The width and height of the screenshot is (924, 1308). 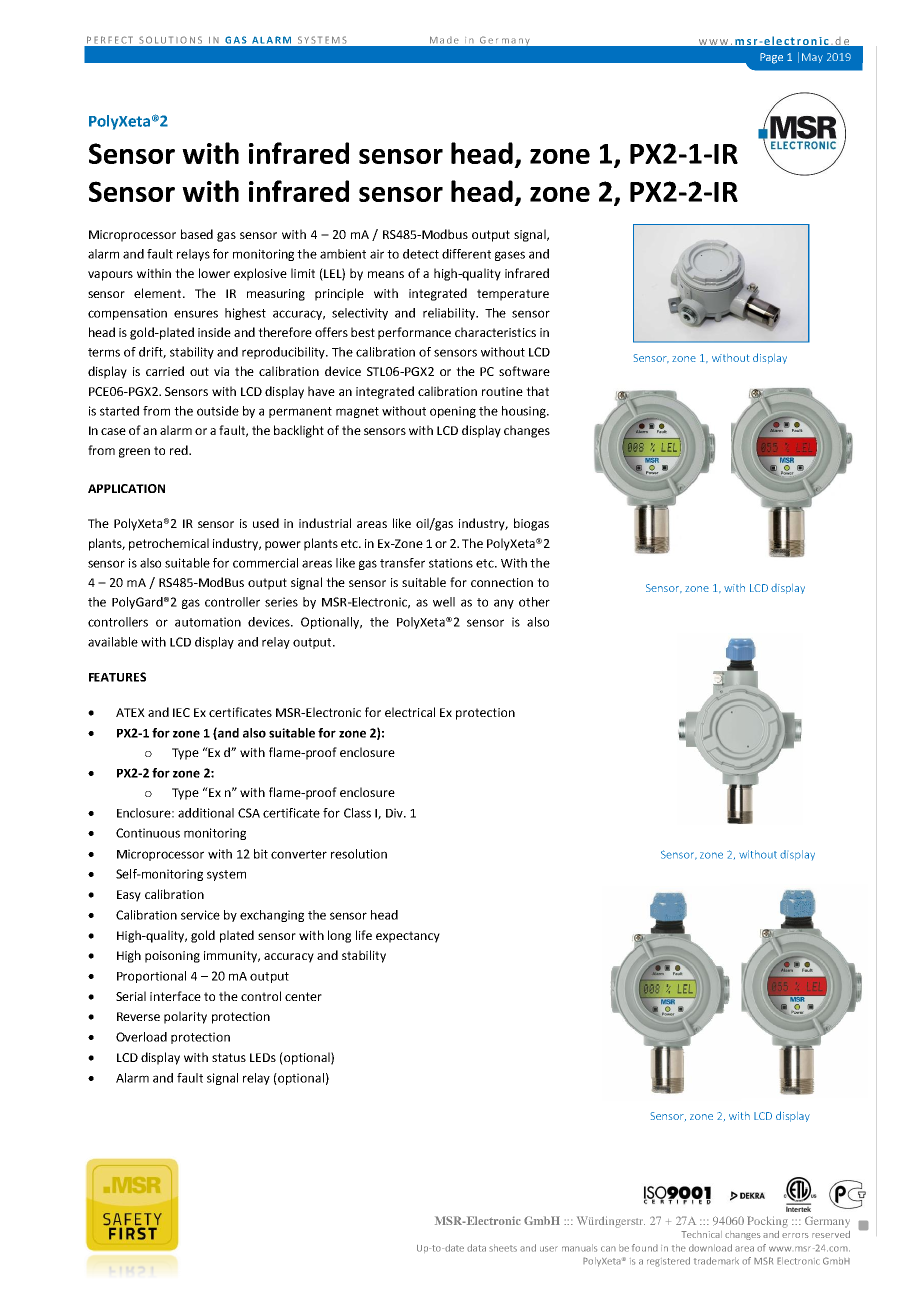 I want to click on status, so click(x=229, y=1057).
